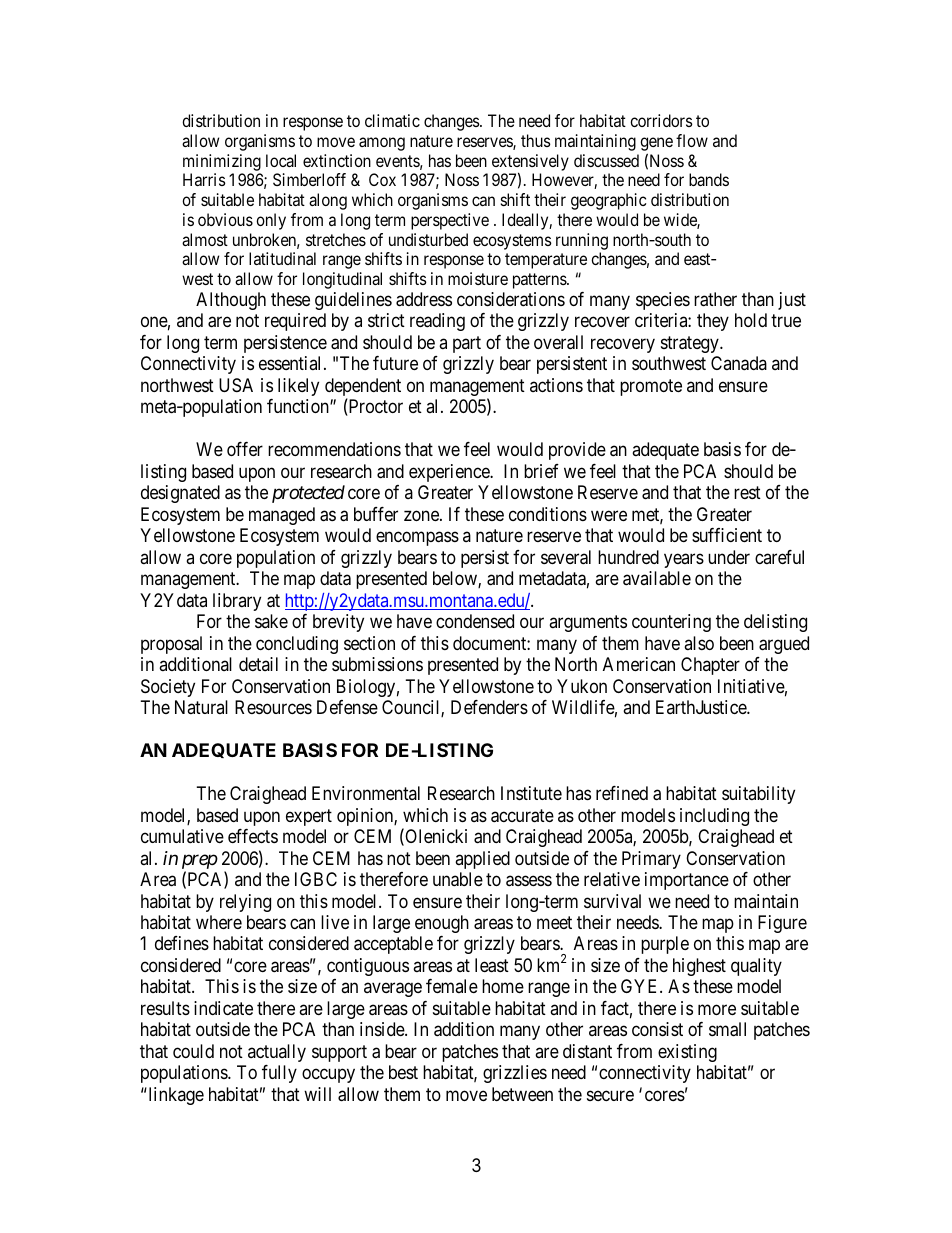  I want to click on countering, so click(671, 623).
